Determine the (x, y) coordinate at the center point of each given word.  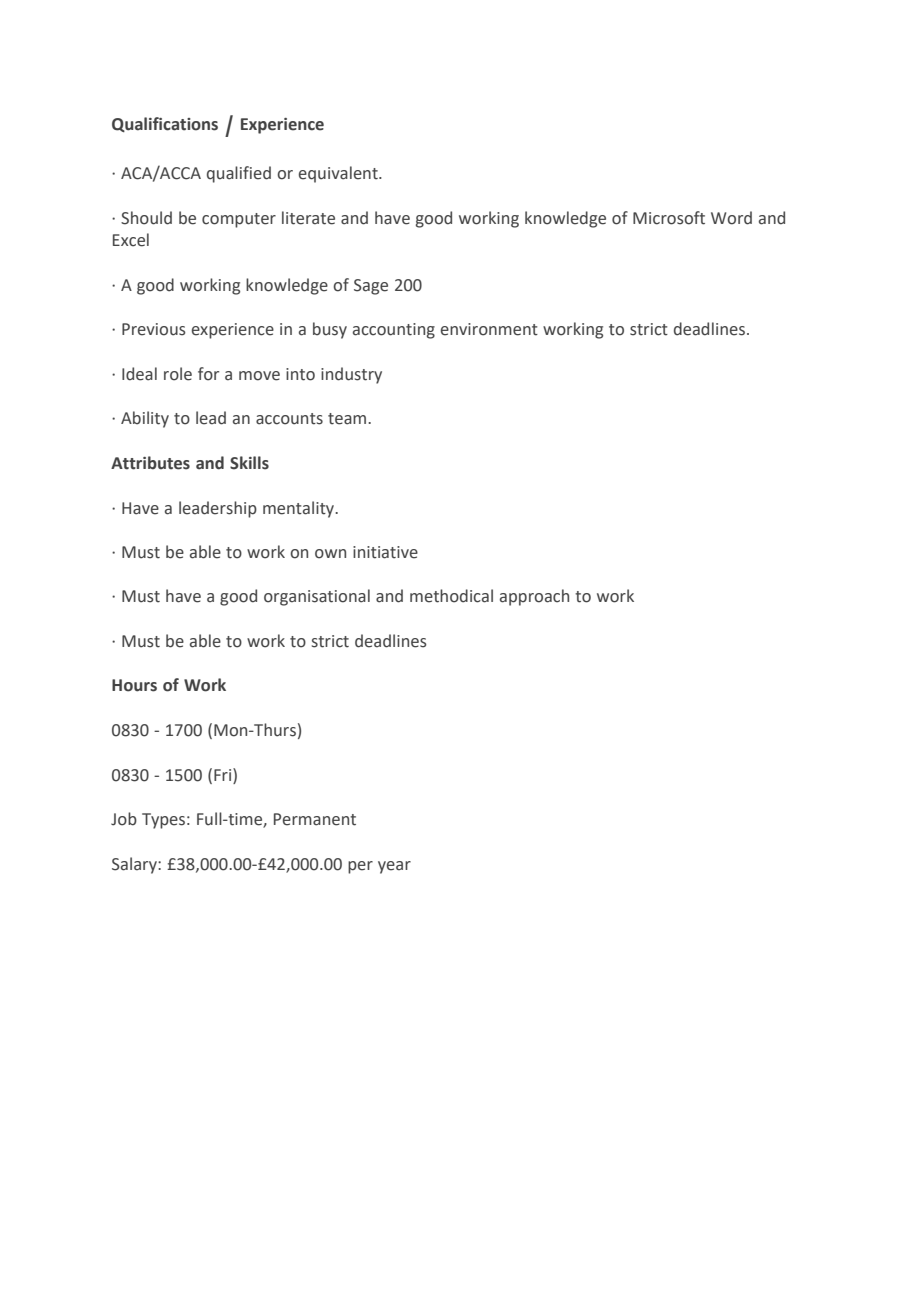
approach (534, 597)
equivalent (339, 174)
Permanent (315, 819)
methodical (451, 596)
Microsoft (669, 218)
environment (489, 329)
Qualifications (165, 124)
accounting (394, 331)
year (394, 867)
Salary (135, 865)
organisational (317, 597)
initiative (385, 552)
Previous (154, 329)
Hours (134, 685)
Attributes (150, 463)
